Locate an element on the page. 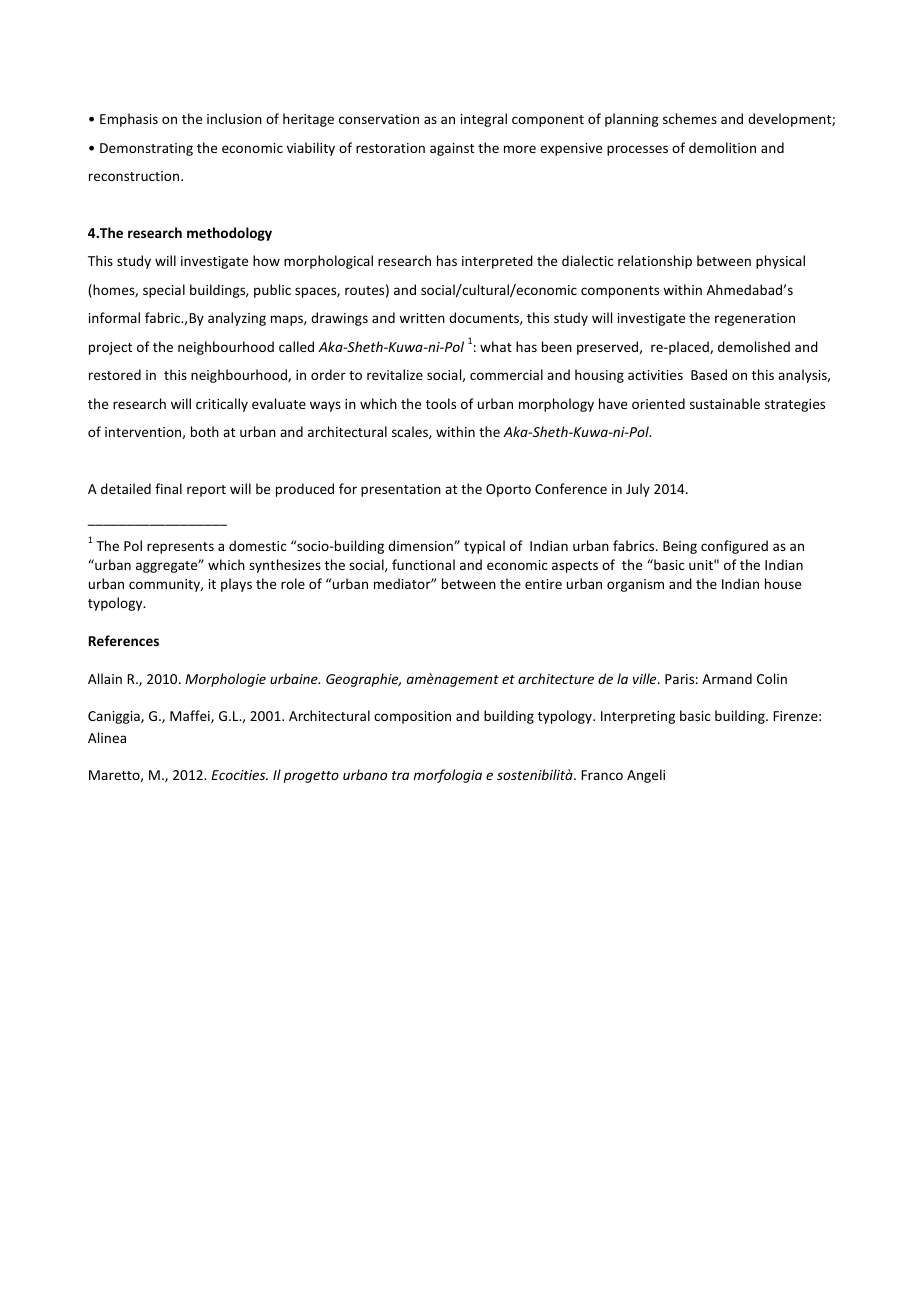 This page has height=1308, width=924. against is located at coordinates (452, 149).
